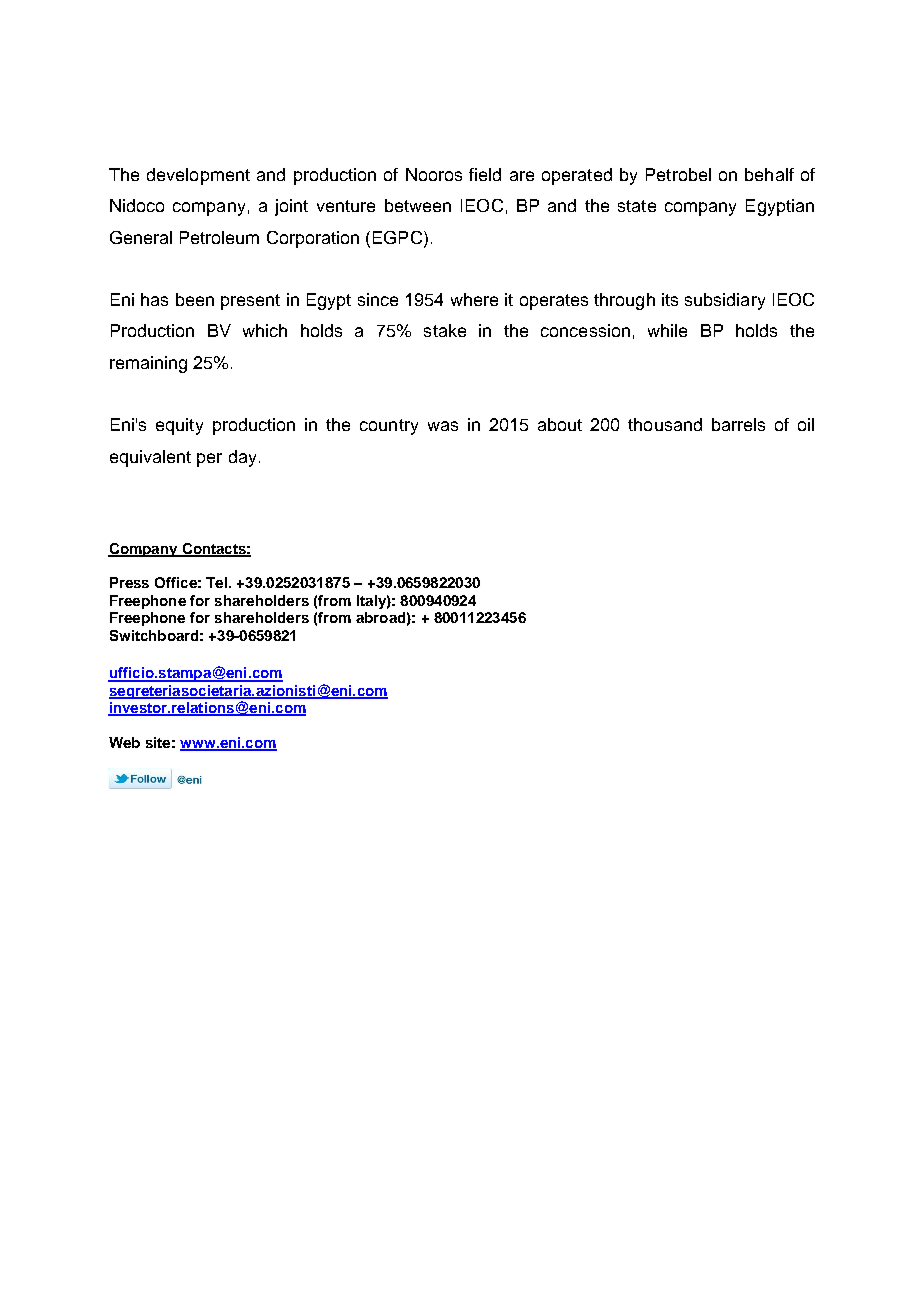 This image has width=924, height=1308. I want to click on Web, so click(124, 742).
